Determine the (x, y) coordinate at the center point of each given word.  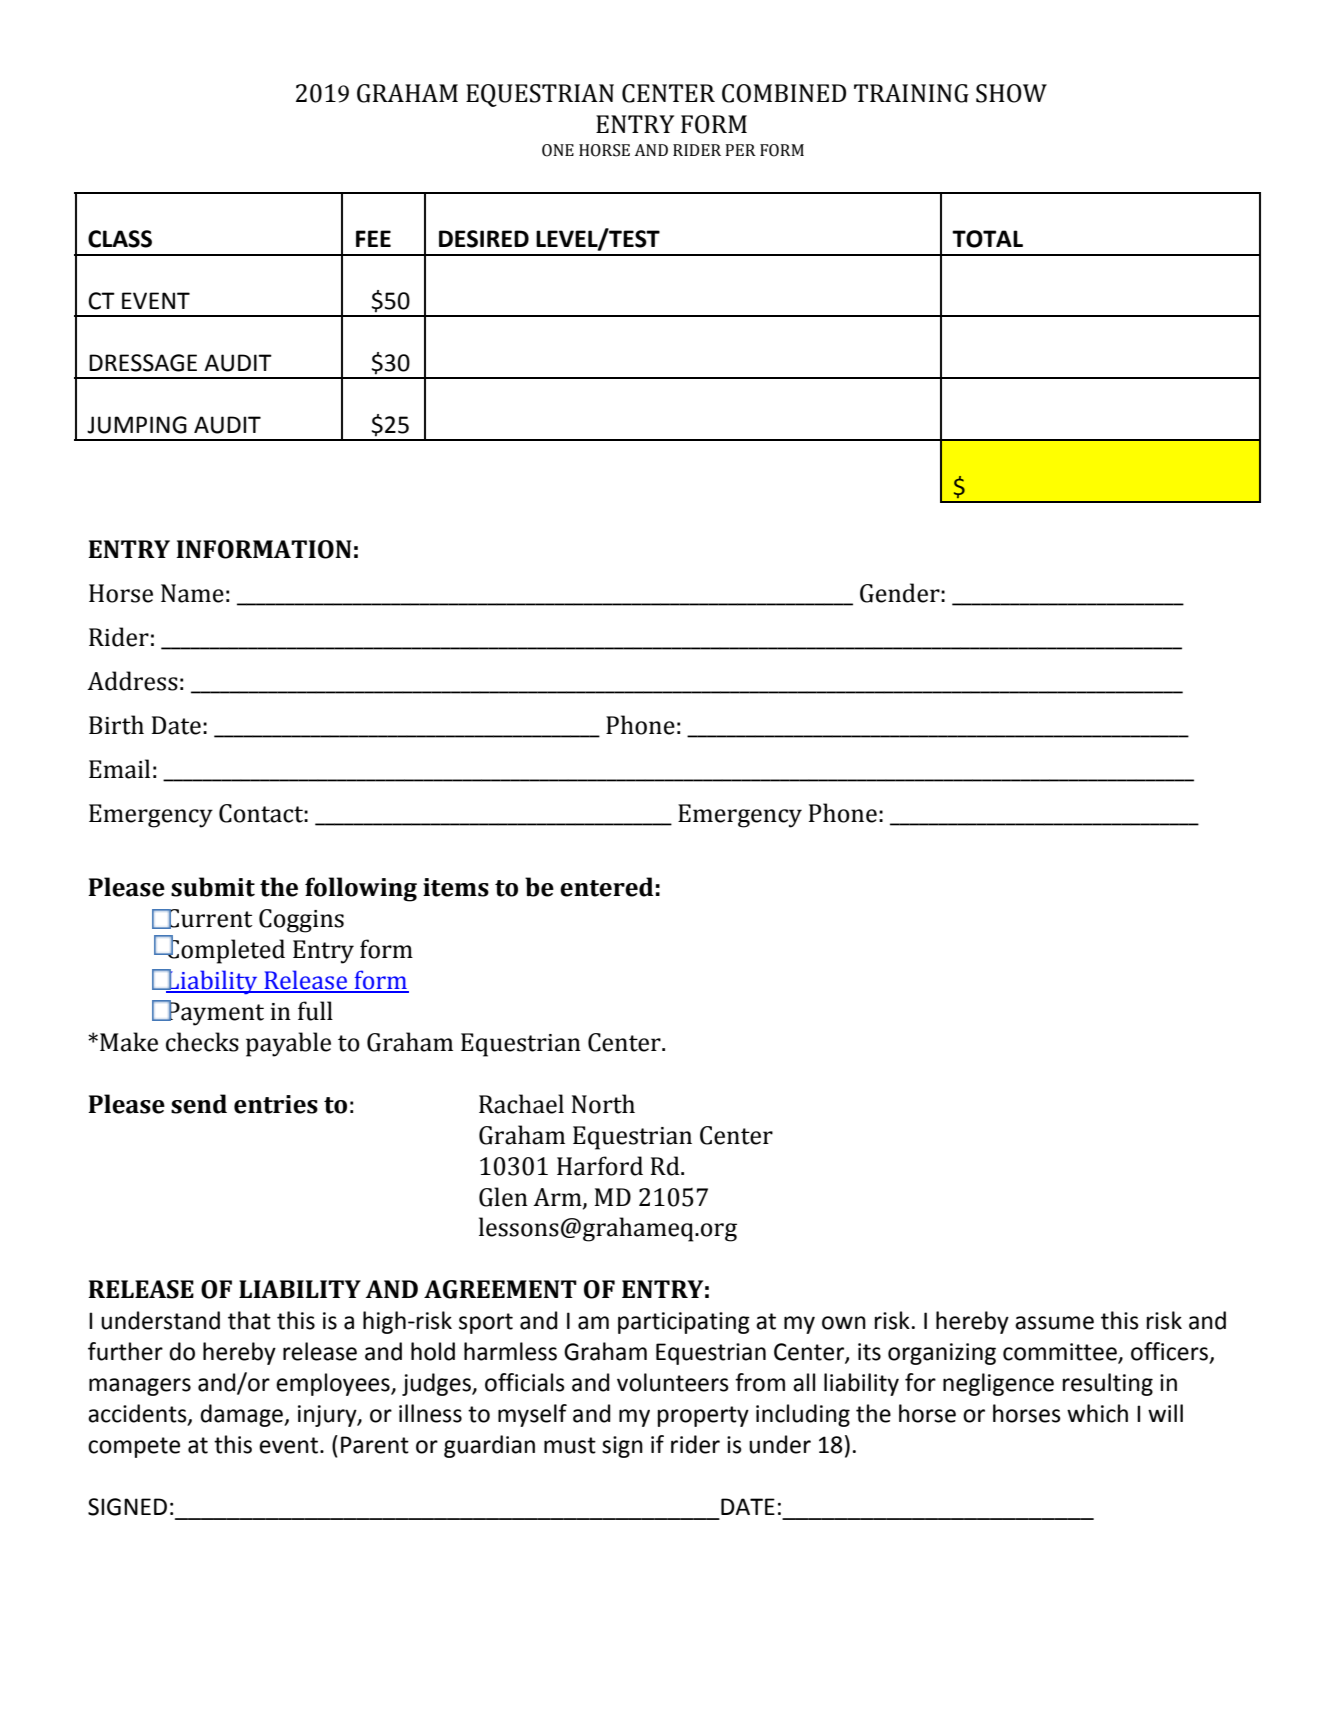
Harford (600, 1166)
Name (192, 593)
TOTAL (987, 239)
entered (607, 887)
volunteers (673, 1382)
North (603, 1104)
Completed (225, 950)
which (1097, 1413)
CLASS (120, 239)
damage (242, 1415)
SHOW (1011, 93)
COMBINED (784, 93)
